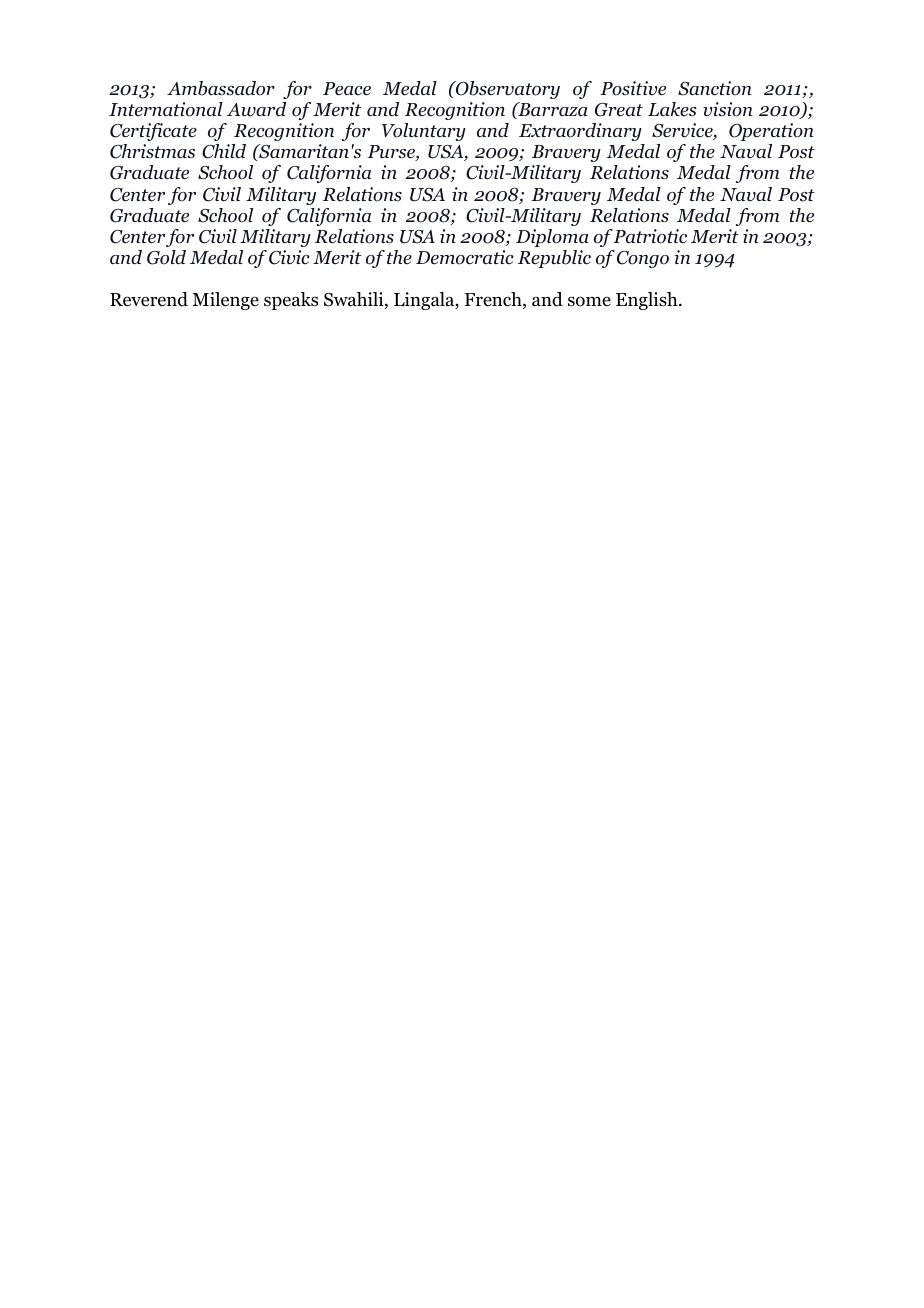 The image size is (924, 1308). I want to click on Ambassador, so click(221, 88).
